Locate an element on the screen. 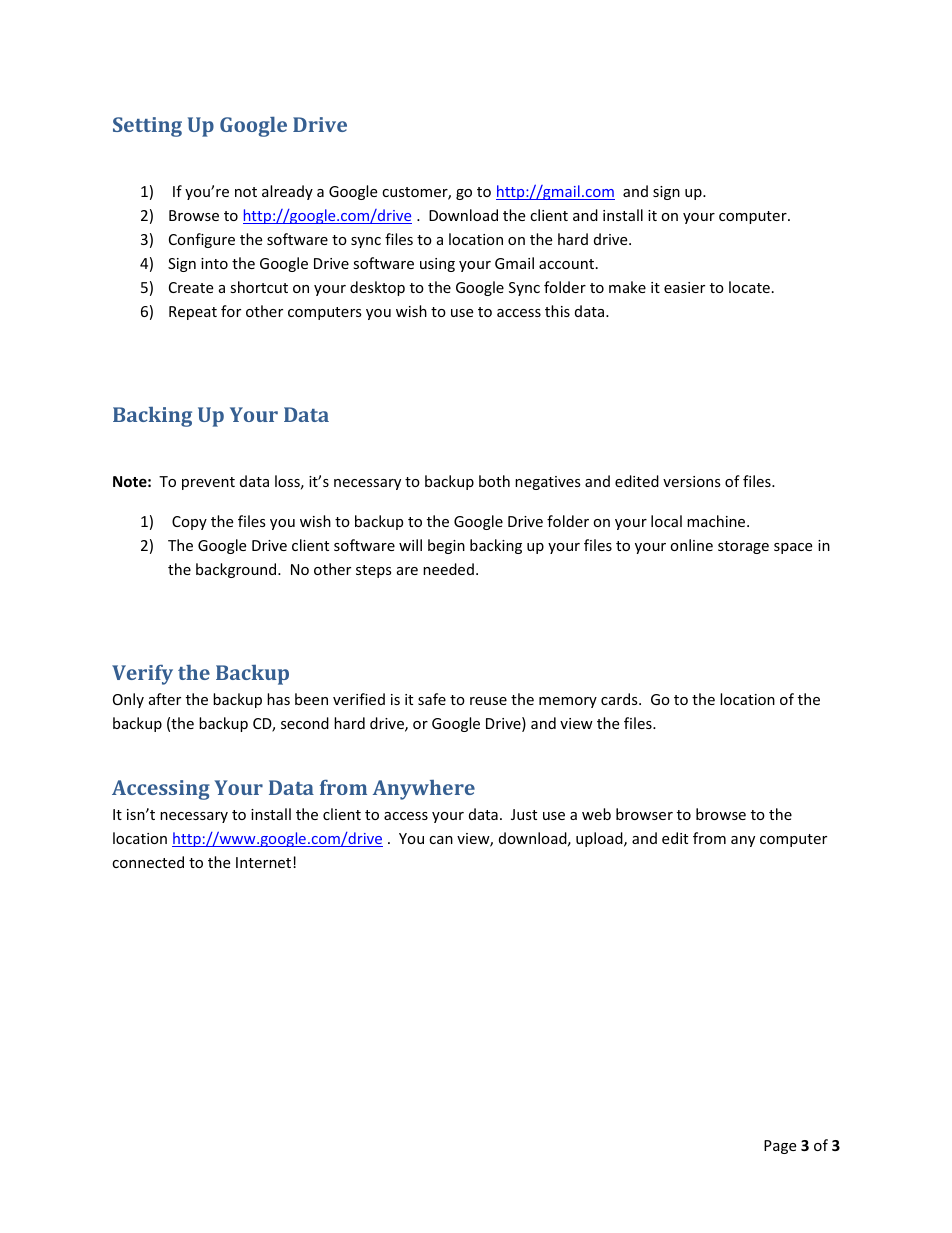 This screenshot has height=1233, width=952. storage is located at coordinates (743, 547).
